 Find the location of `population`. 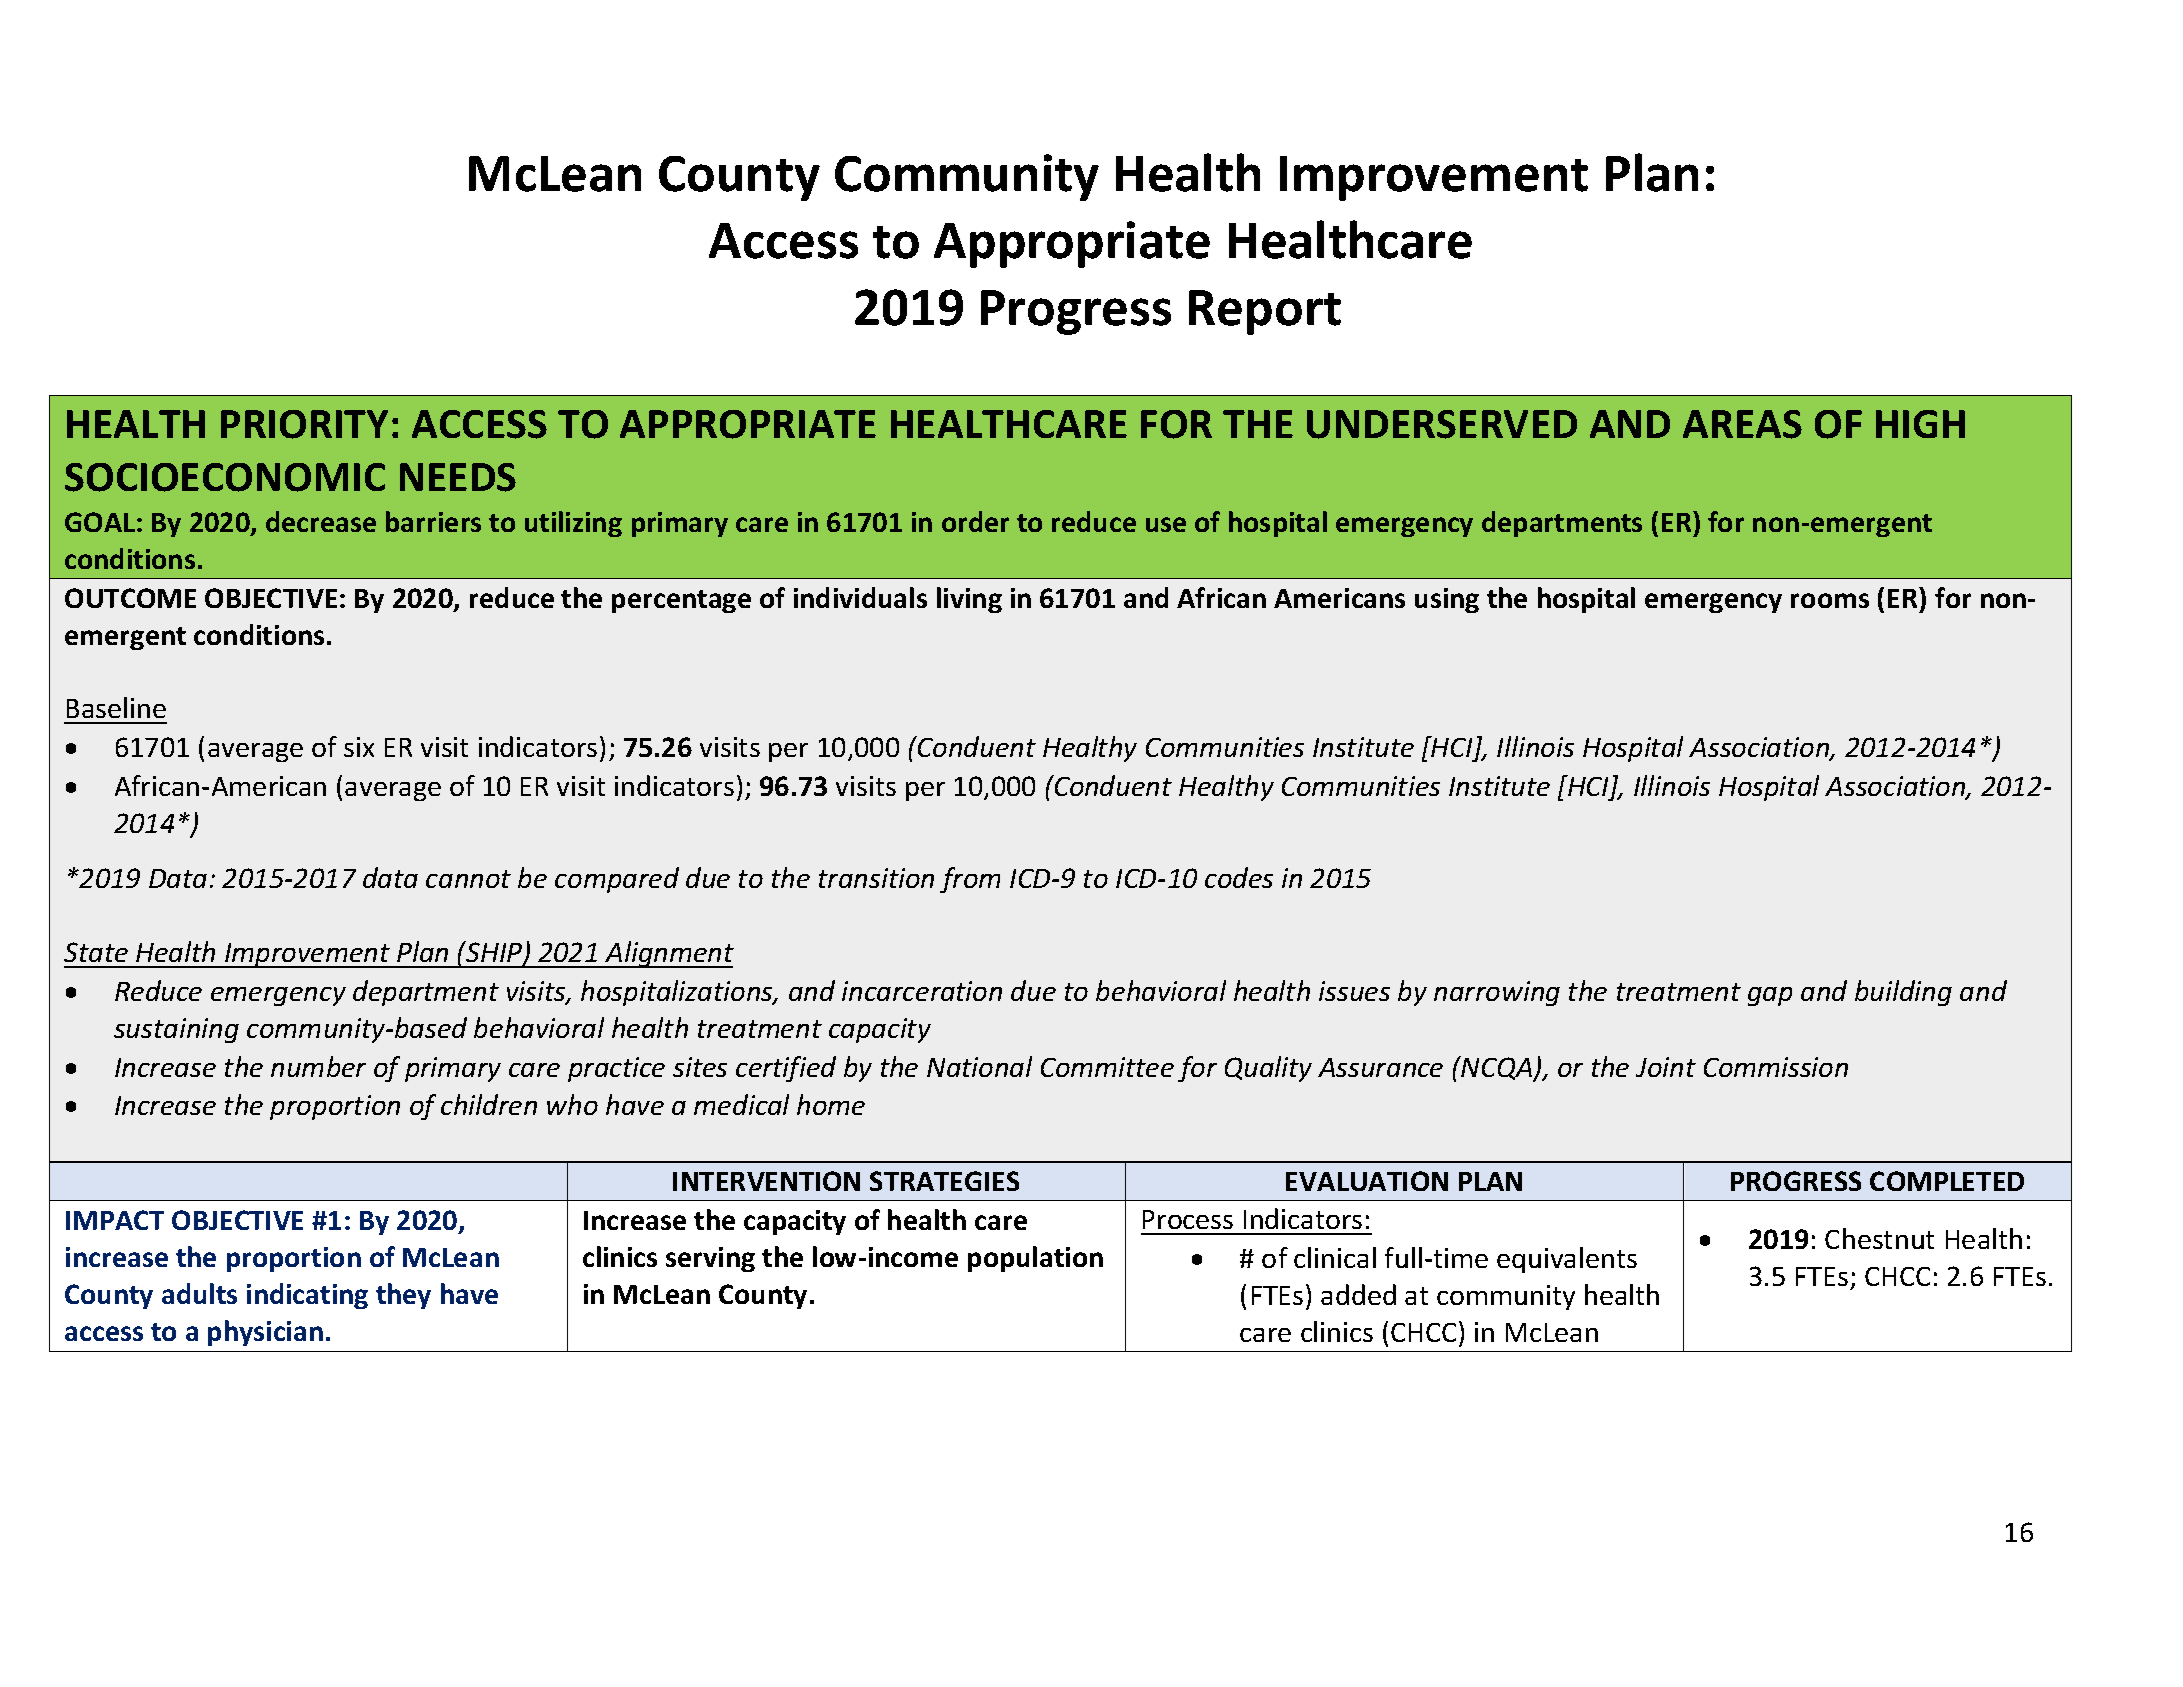

population is located at coordinates (1035, 1259).
